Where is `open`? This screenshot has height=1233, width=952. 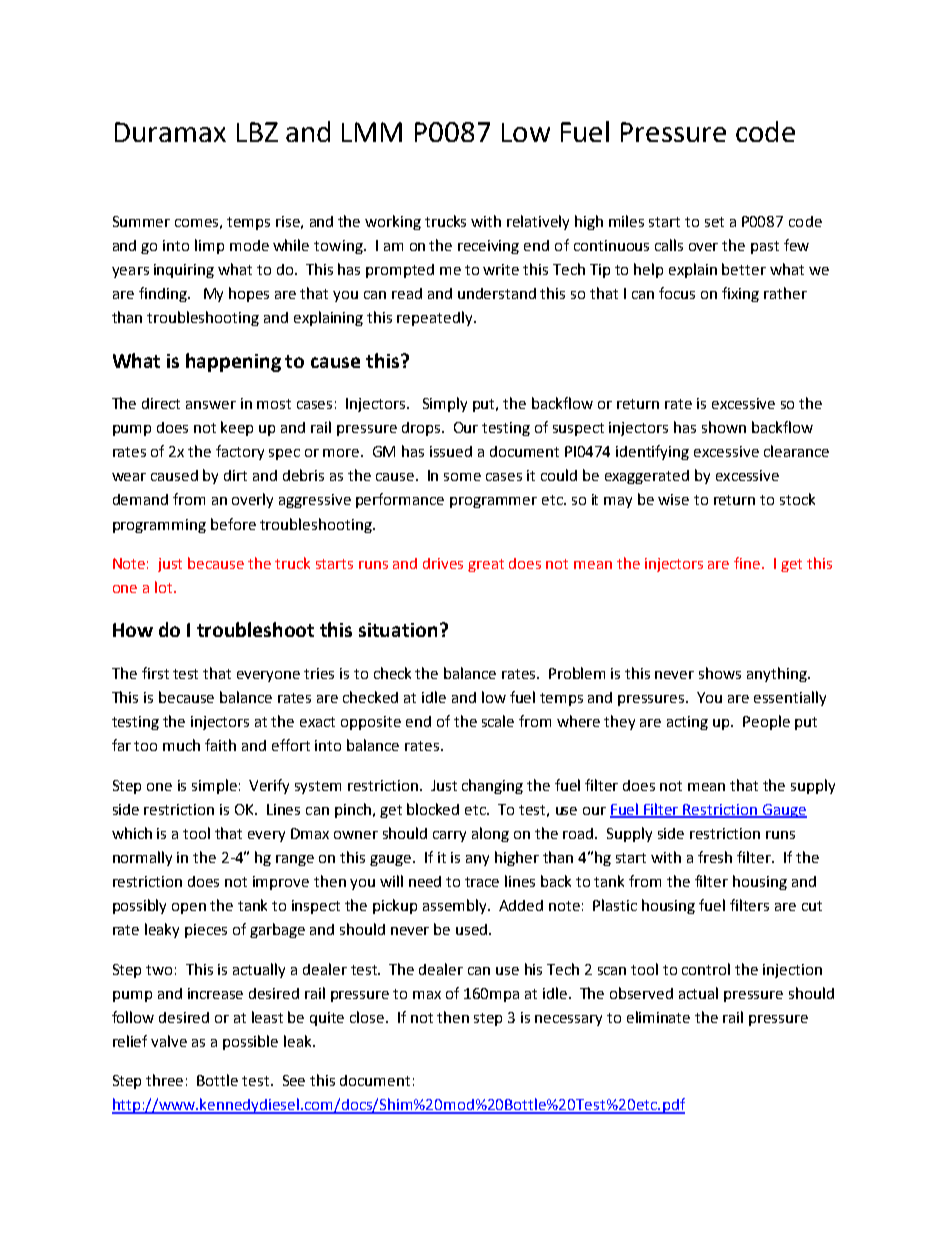
open is located at coordinates (189, 908).
